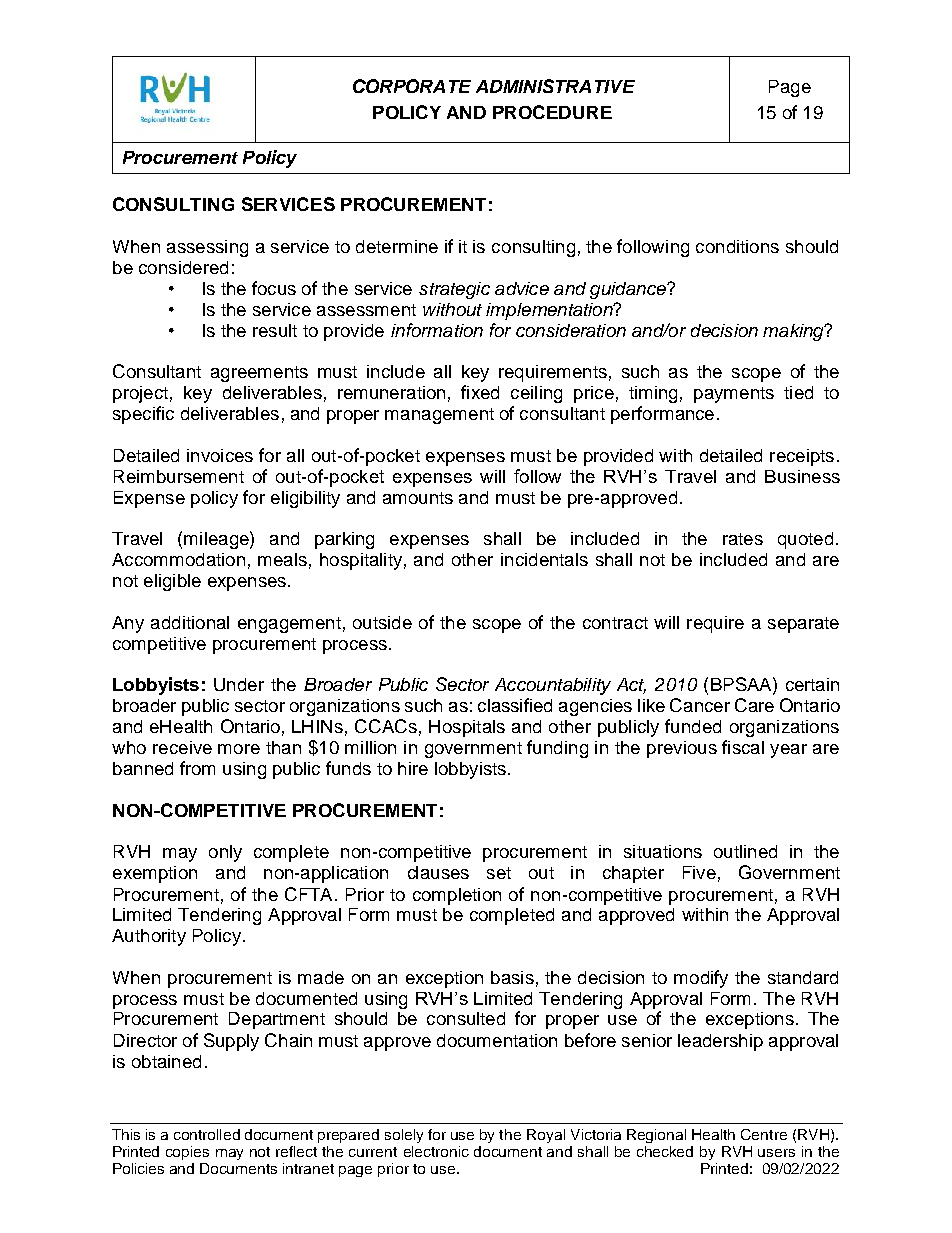  Describe the element at coordinates (207, 248) in the page. I see `assessing` at that location.
